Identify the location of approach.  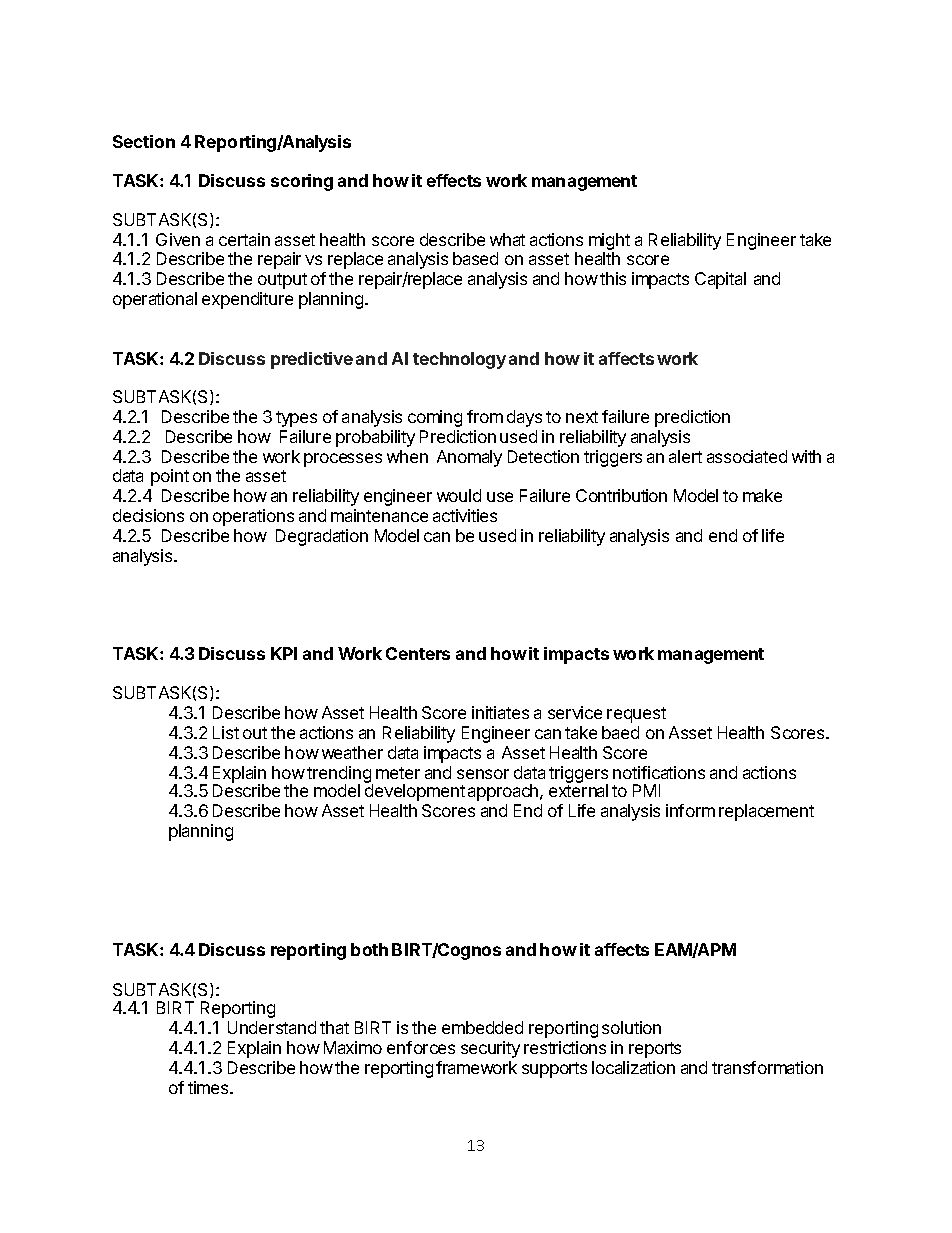
(504, 792).
